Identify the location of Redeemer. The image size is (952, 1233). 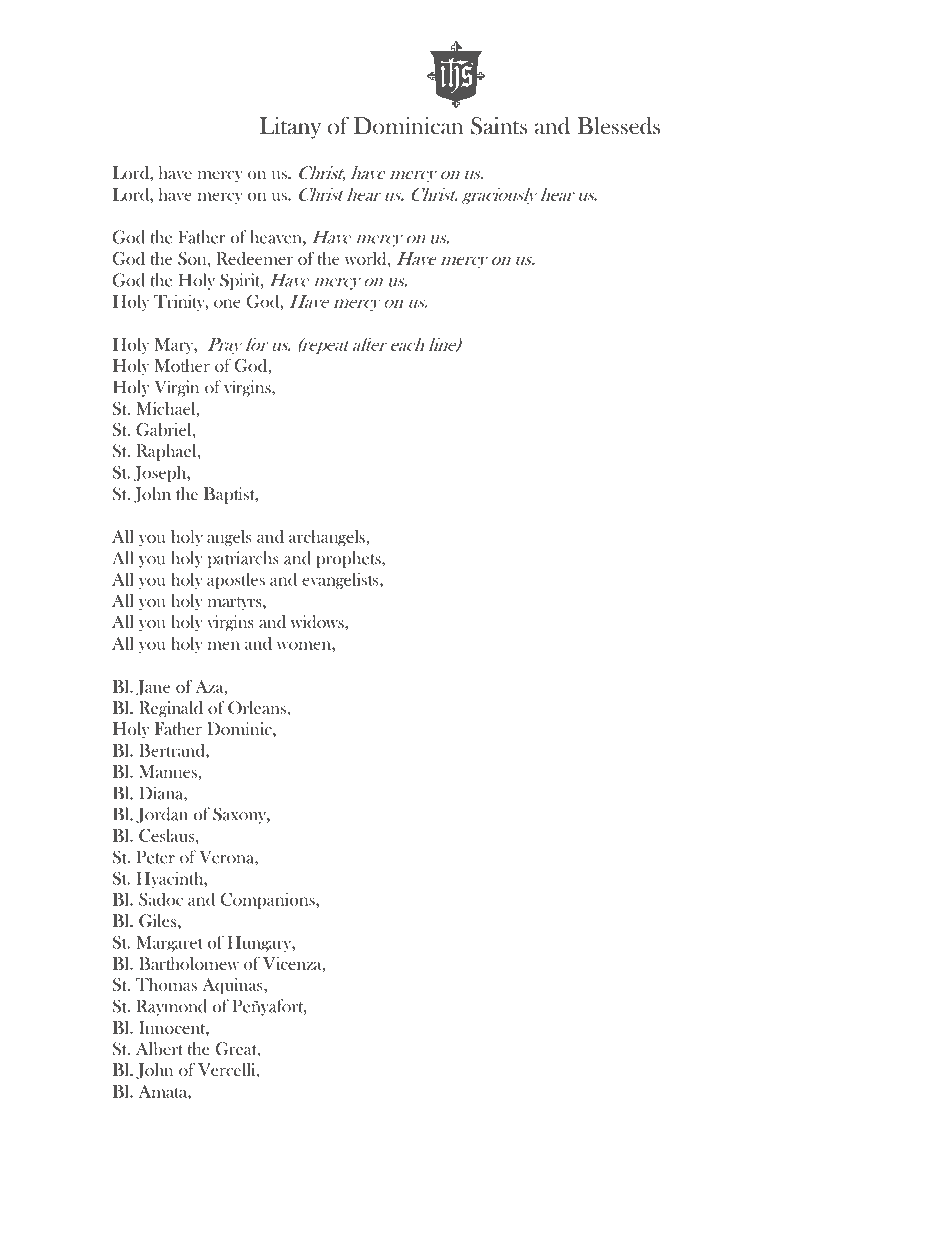
(254, 258).
